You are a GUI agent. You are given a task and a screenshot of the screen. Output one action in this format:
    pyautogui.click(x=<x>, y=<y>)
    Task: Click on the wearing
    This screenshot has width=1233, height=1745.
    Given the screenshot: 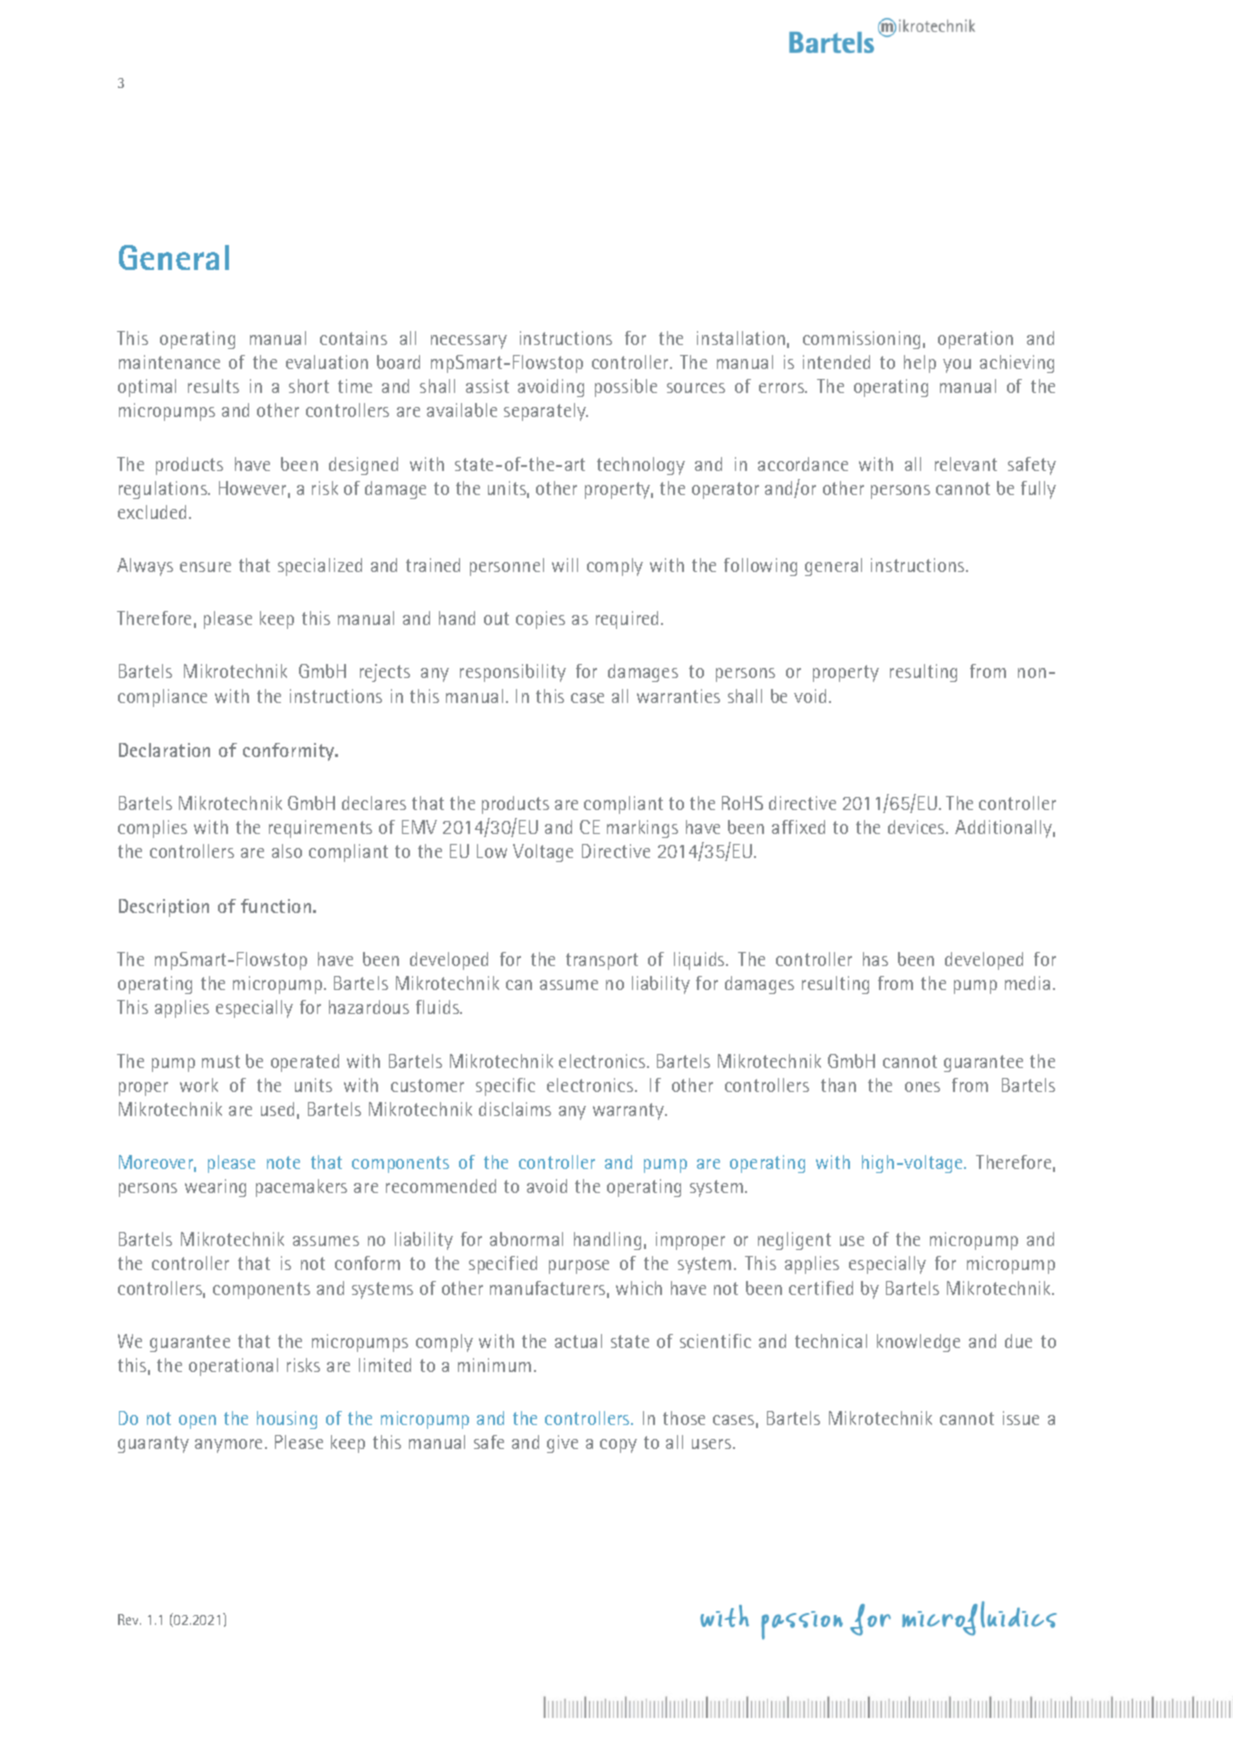 What is the action you would take?
    pyautogui.click(x=215, y=1188)
